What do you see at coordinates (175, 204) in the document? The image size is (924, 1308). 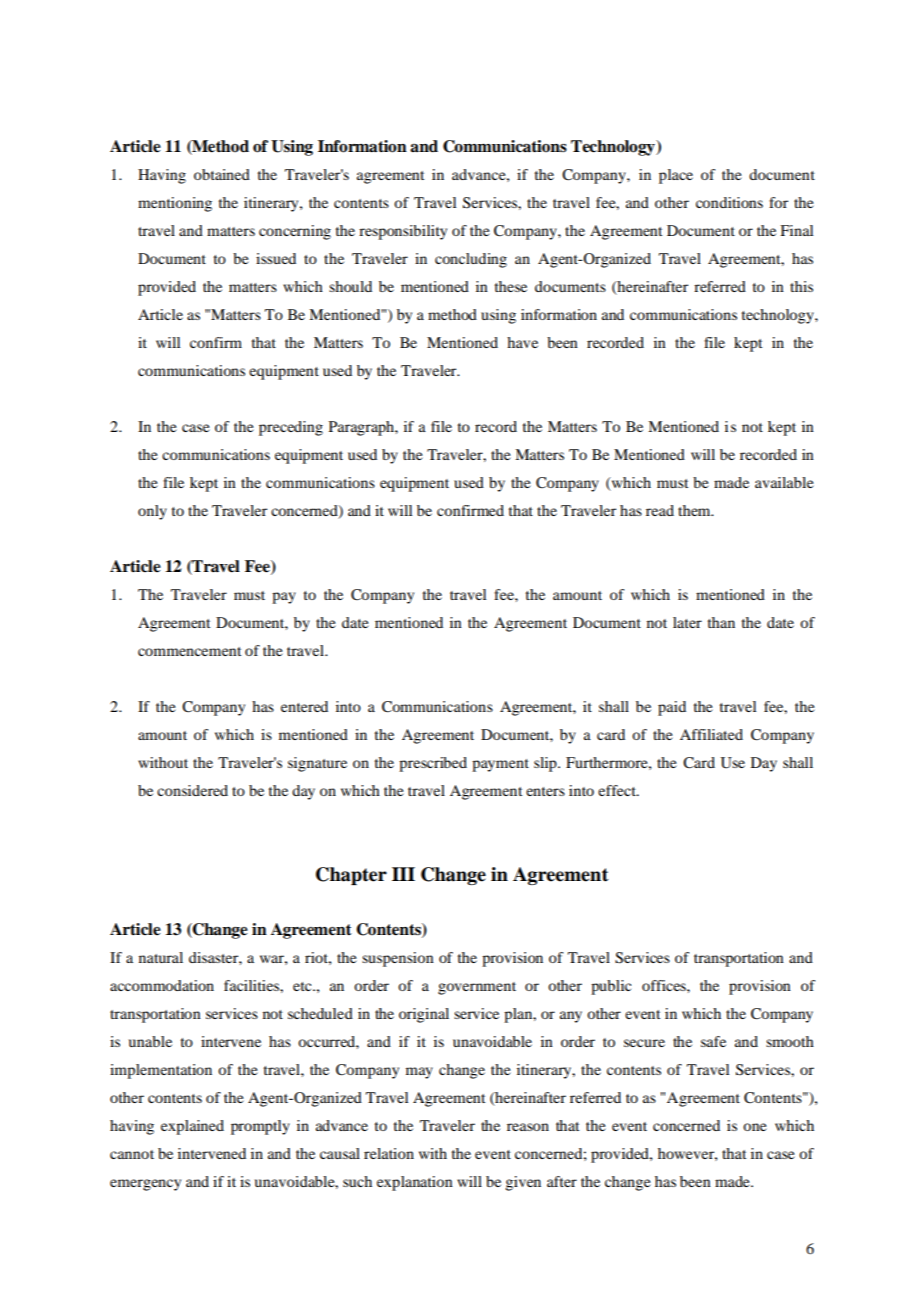 I see `mentioning` at bounding box center [175, 204].
